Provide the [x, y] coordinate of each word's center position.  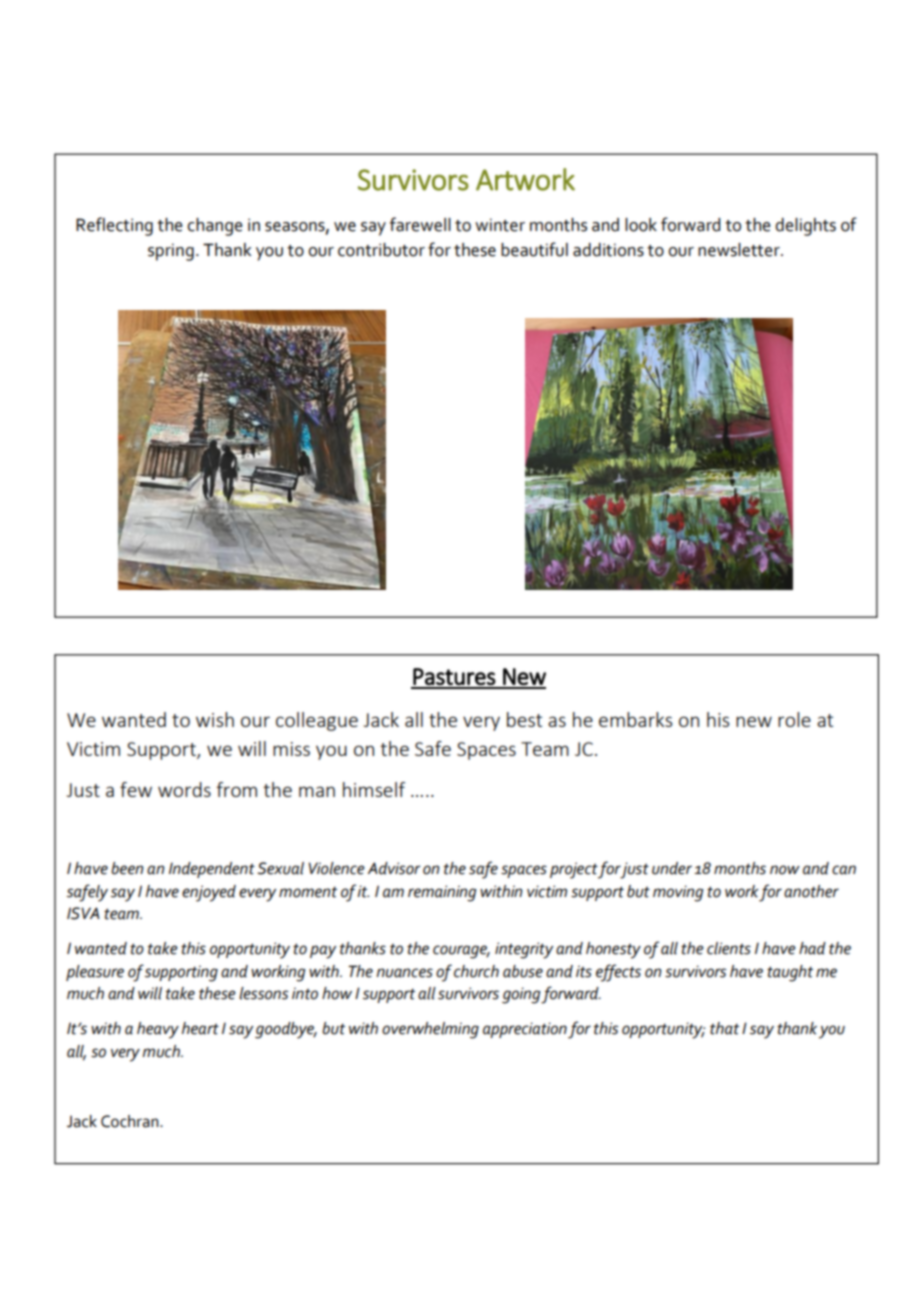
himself [374, 789]
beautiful [534, 249]
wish [215, 719]
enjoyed [209, 893]
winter [500, 225]
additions [608, 250]
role [794, 719]
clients [729, 948]
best [524, 719]
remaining [442, 893]
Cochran [131, 1121]
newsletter [740, 250]
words [184, 789]
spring [171, 252]
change [215, 227]
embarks [635, 719]
